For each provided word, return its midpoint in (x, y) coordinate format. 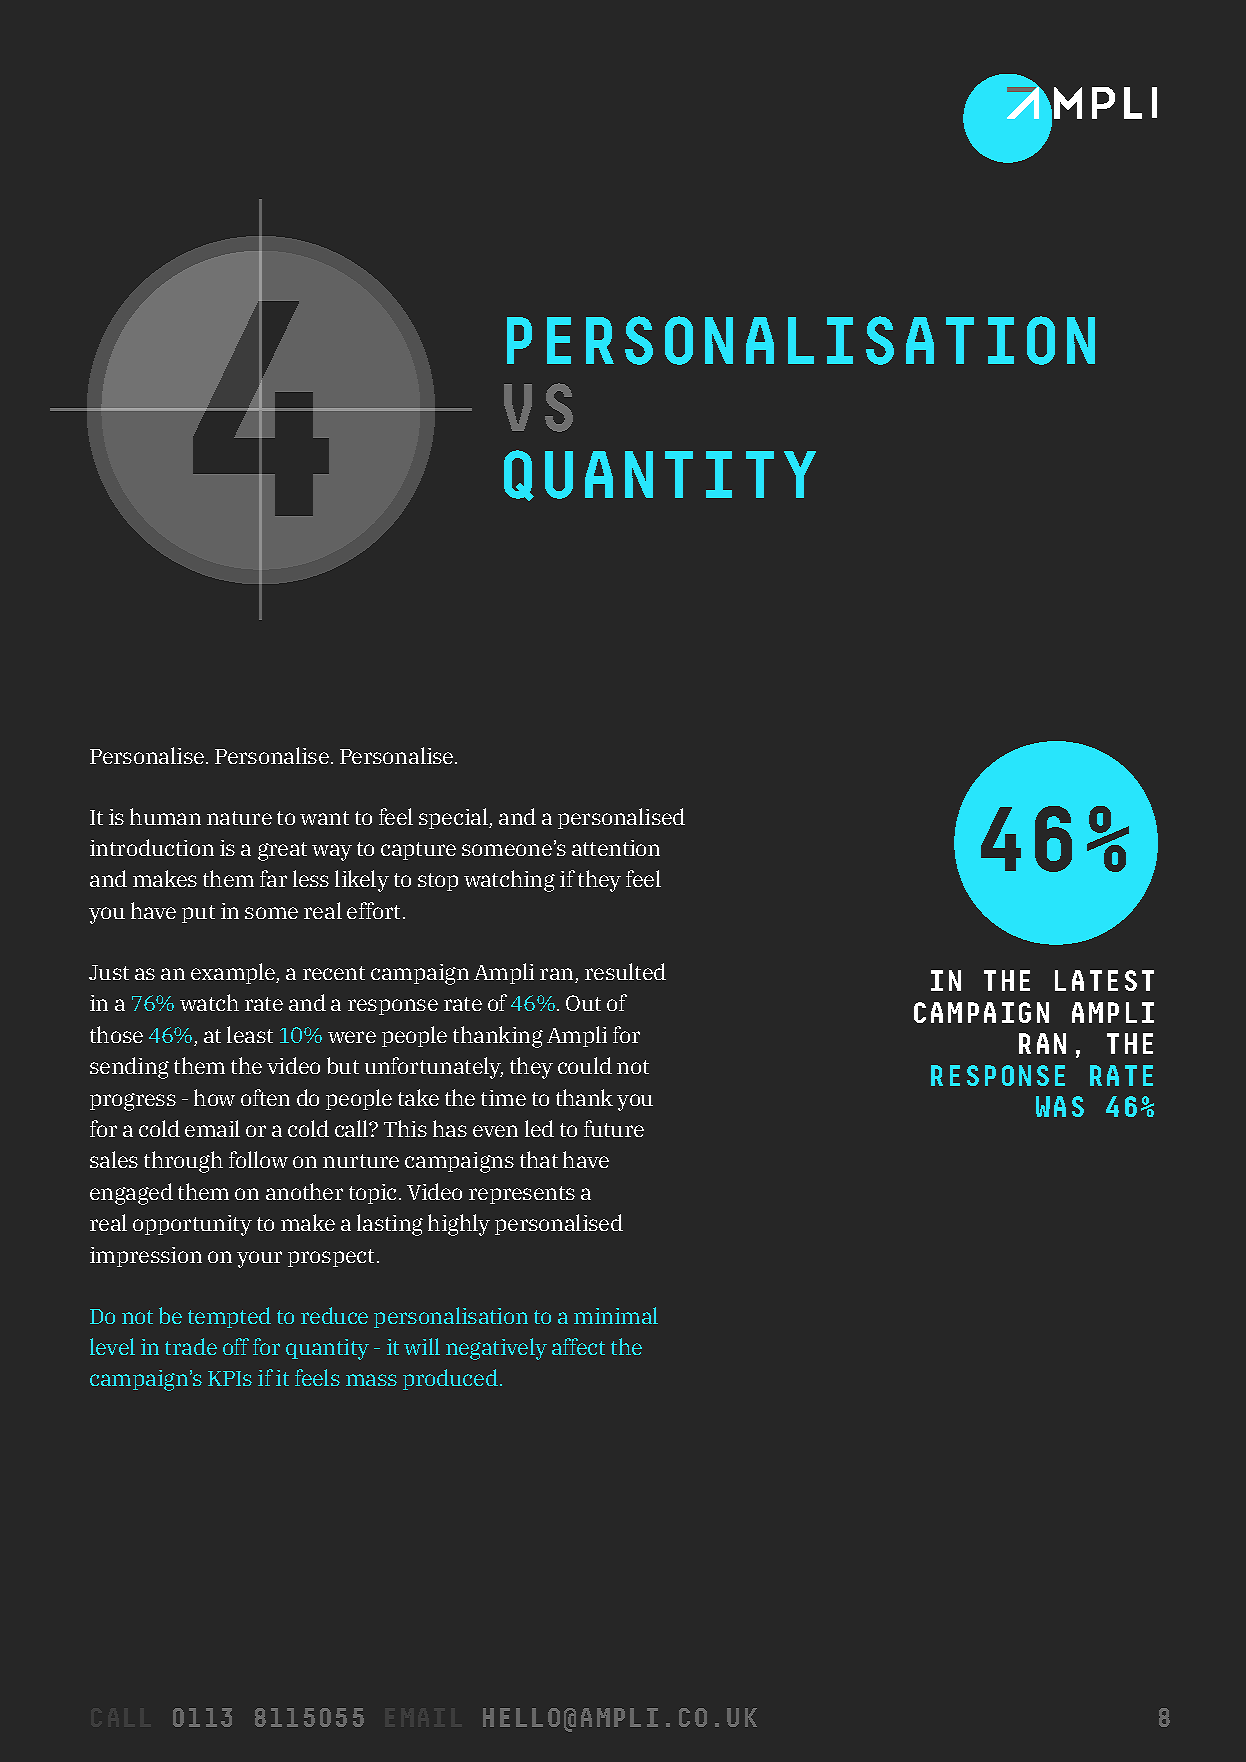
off (236, 1346)
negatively (496, 1349)
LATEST (1104, 980)
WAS (1060, 1106)
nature (239, 818)
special (454, 818)
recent (334, 973)
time (503, 1098)
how (214, 1097)
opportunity (192, 1225)
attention (616, 848)
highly (459, 1225)
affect (578, 1346)
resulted (625, 971)
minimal (616, 1315)
